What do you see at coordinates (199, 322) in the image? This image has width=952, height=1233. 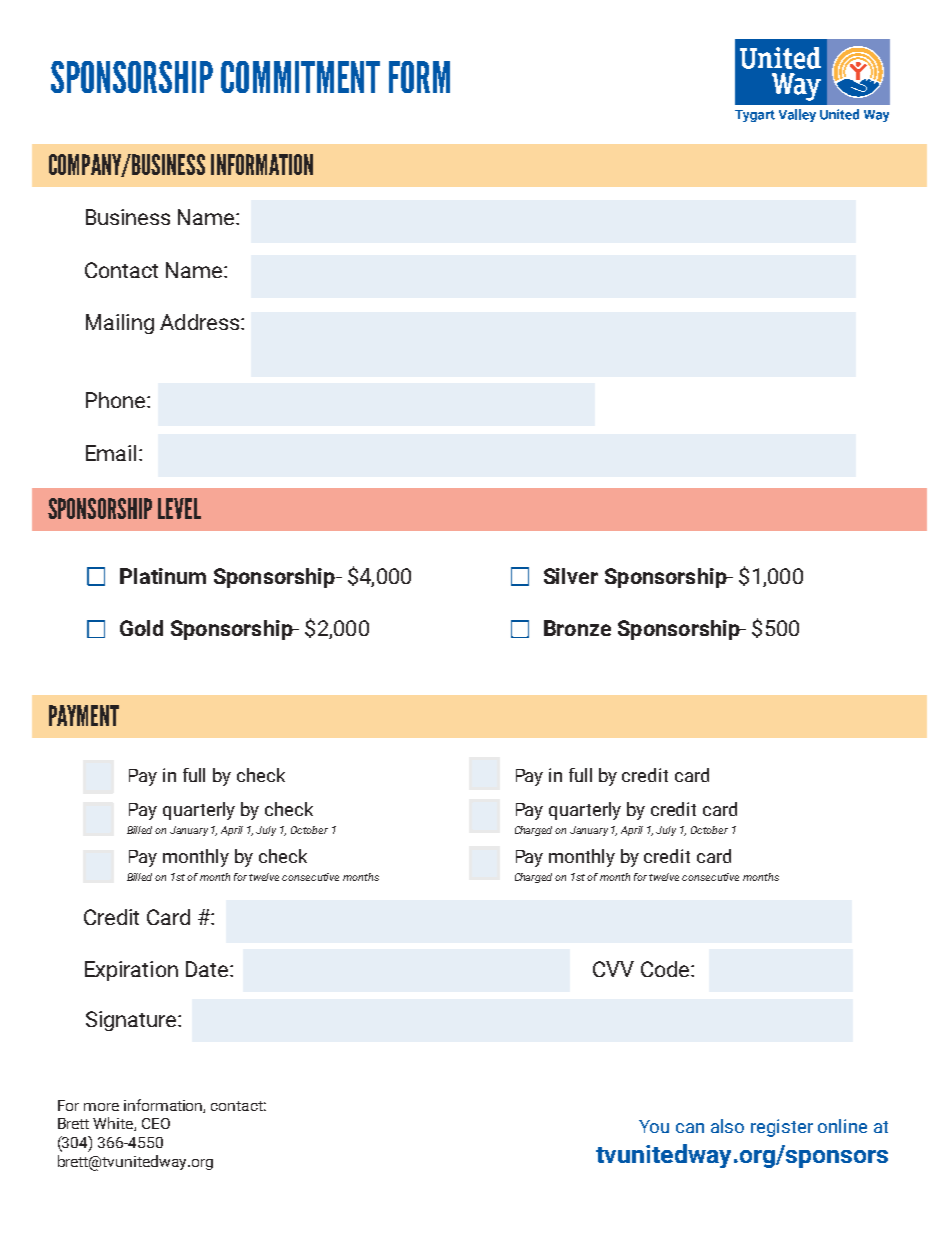 I see `Address` at bounding box center [199, 322].
